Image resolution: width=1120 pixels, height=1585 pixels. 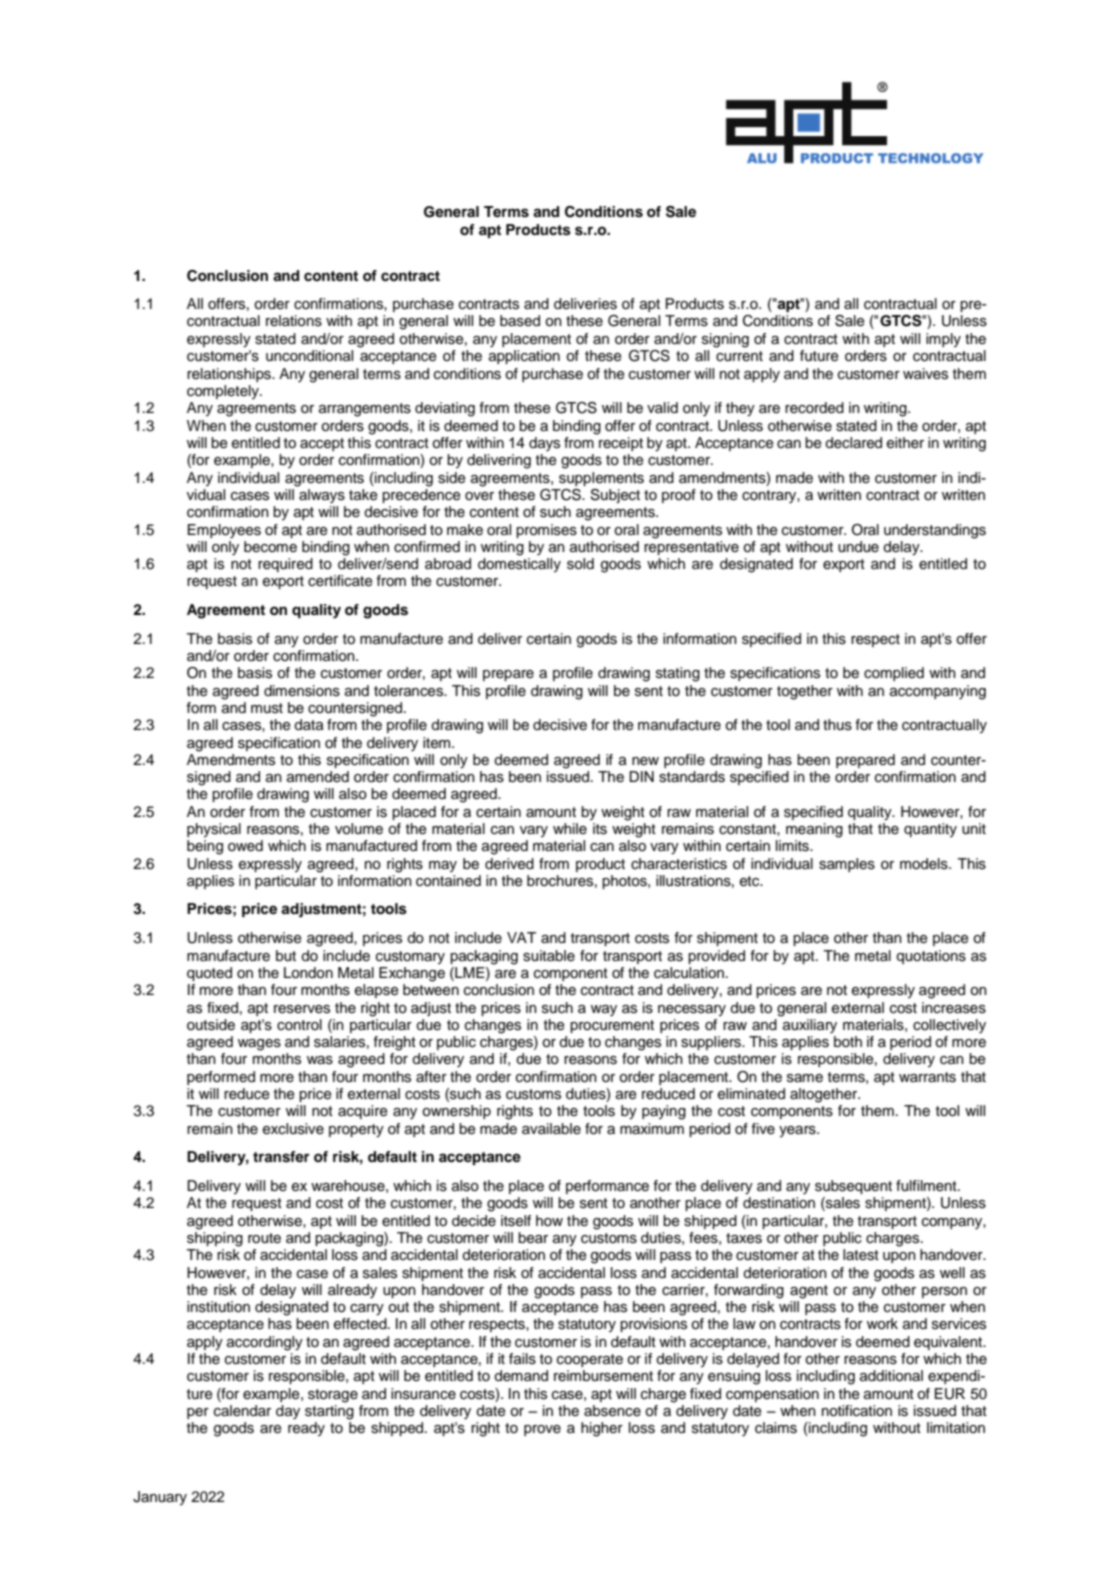 What do you see at coordinates (309, 356) in the image?
I see `unconditional` at bounding box center [309, 356].
